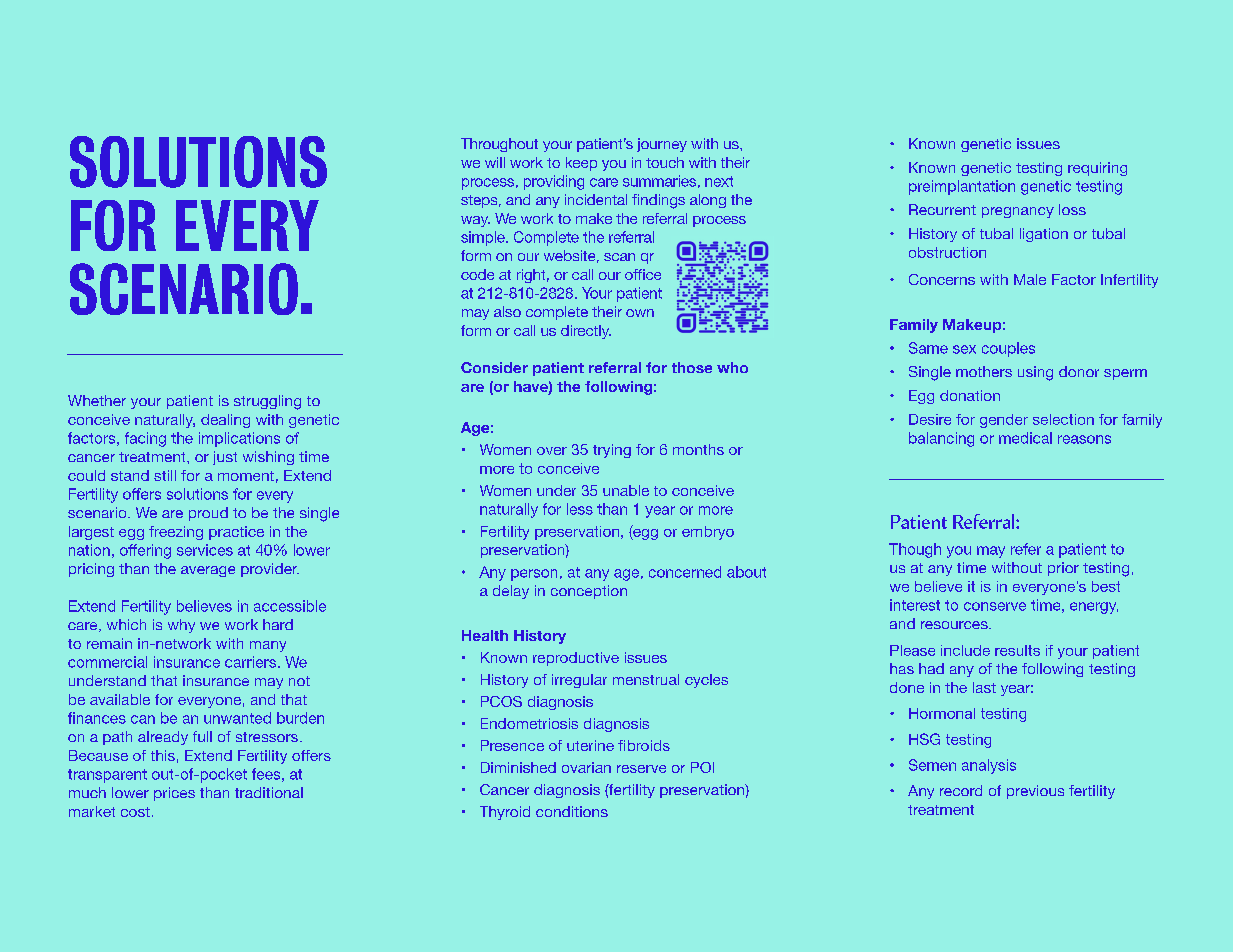 The image size is (1233, 952). Describe the element at coordinates (181, 626) in the image. I see `why` at that location.
